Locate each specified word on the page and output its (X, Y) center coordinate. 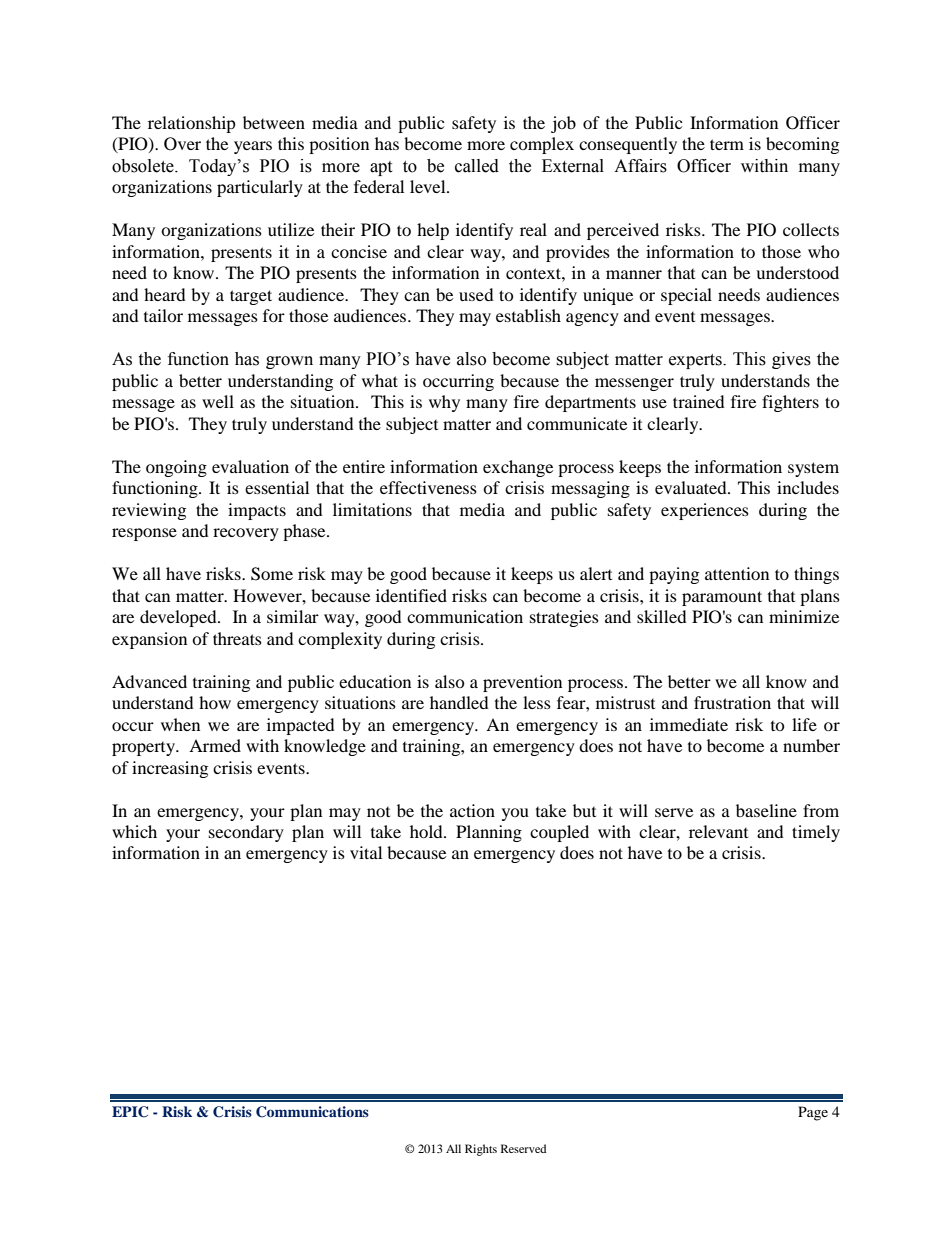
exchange (518, 468)
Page (813, 1113)
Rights (481, 1150)
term (727, 144)
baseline (766, 810)
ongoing (176, 468)
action (472, 810)
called (477, 166)
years (253, 147)
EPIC (130, 1112)
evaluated (692, 487)
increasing (170, 769)
